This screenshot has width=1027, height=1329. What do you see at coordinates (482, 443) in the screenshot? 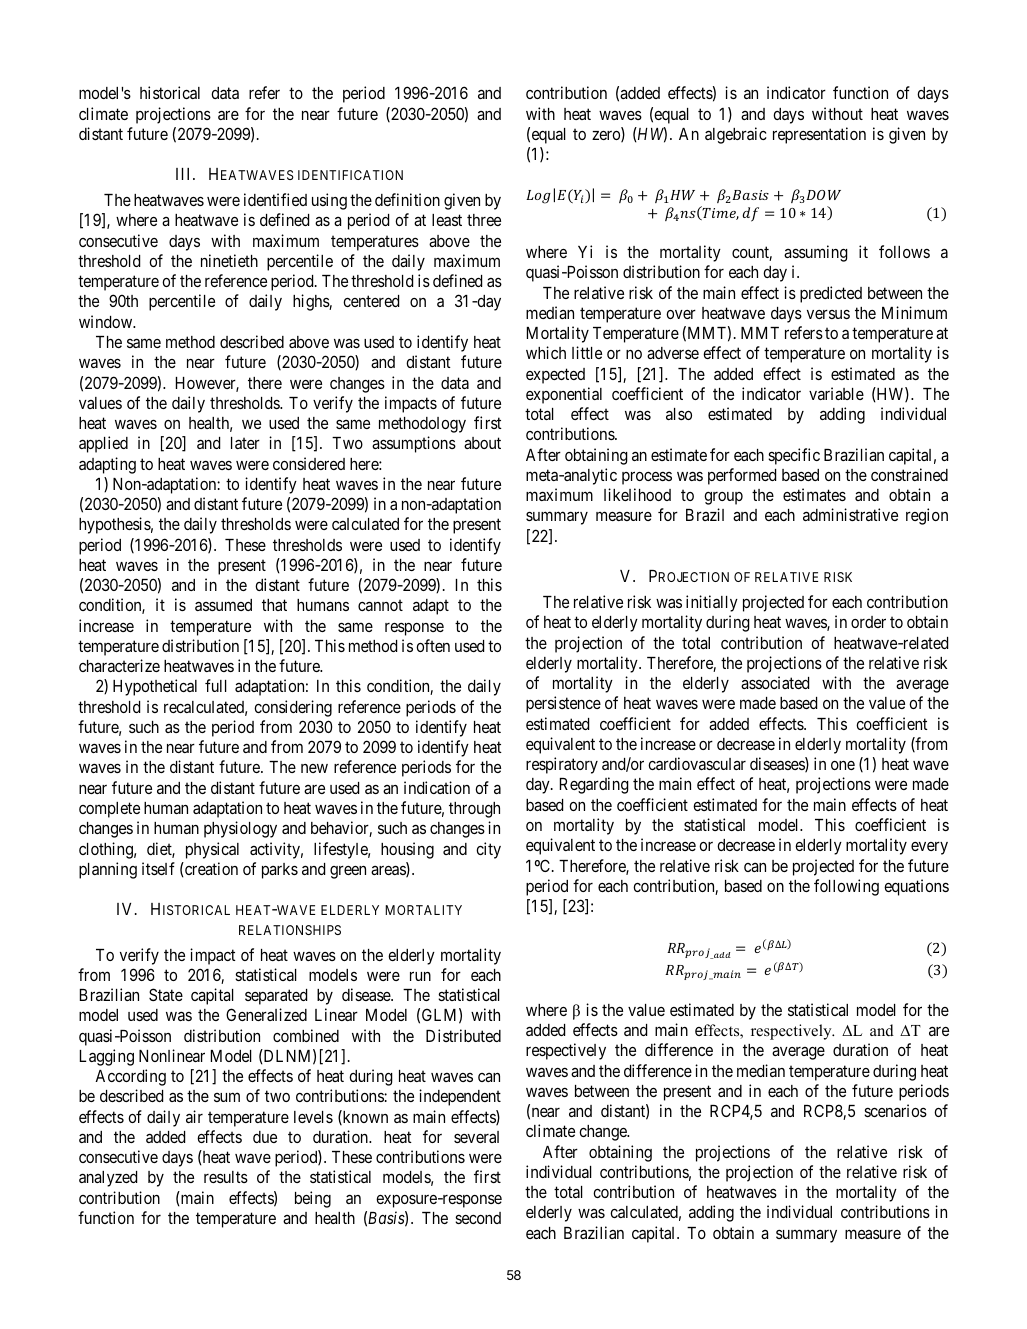
I see `about` at bounding box center [482, 443].
